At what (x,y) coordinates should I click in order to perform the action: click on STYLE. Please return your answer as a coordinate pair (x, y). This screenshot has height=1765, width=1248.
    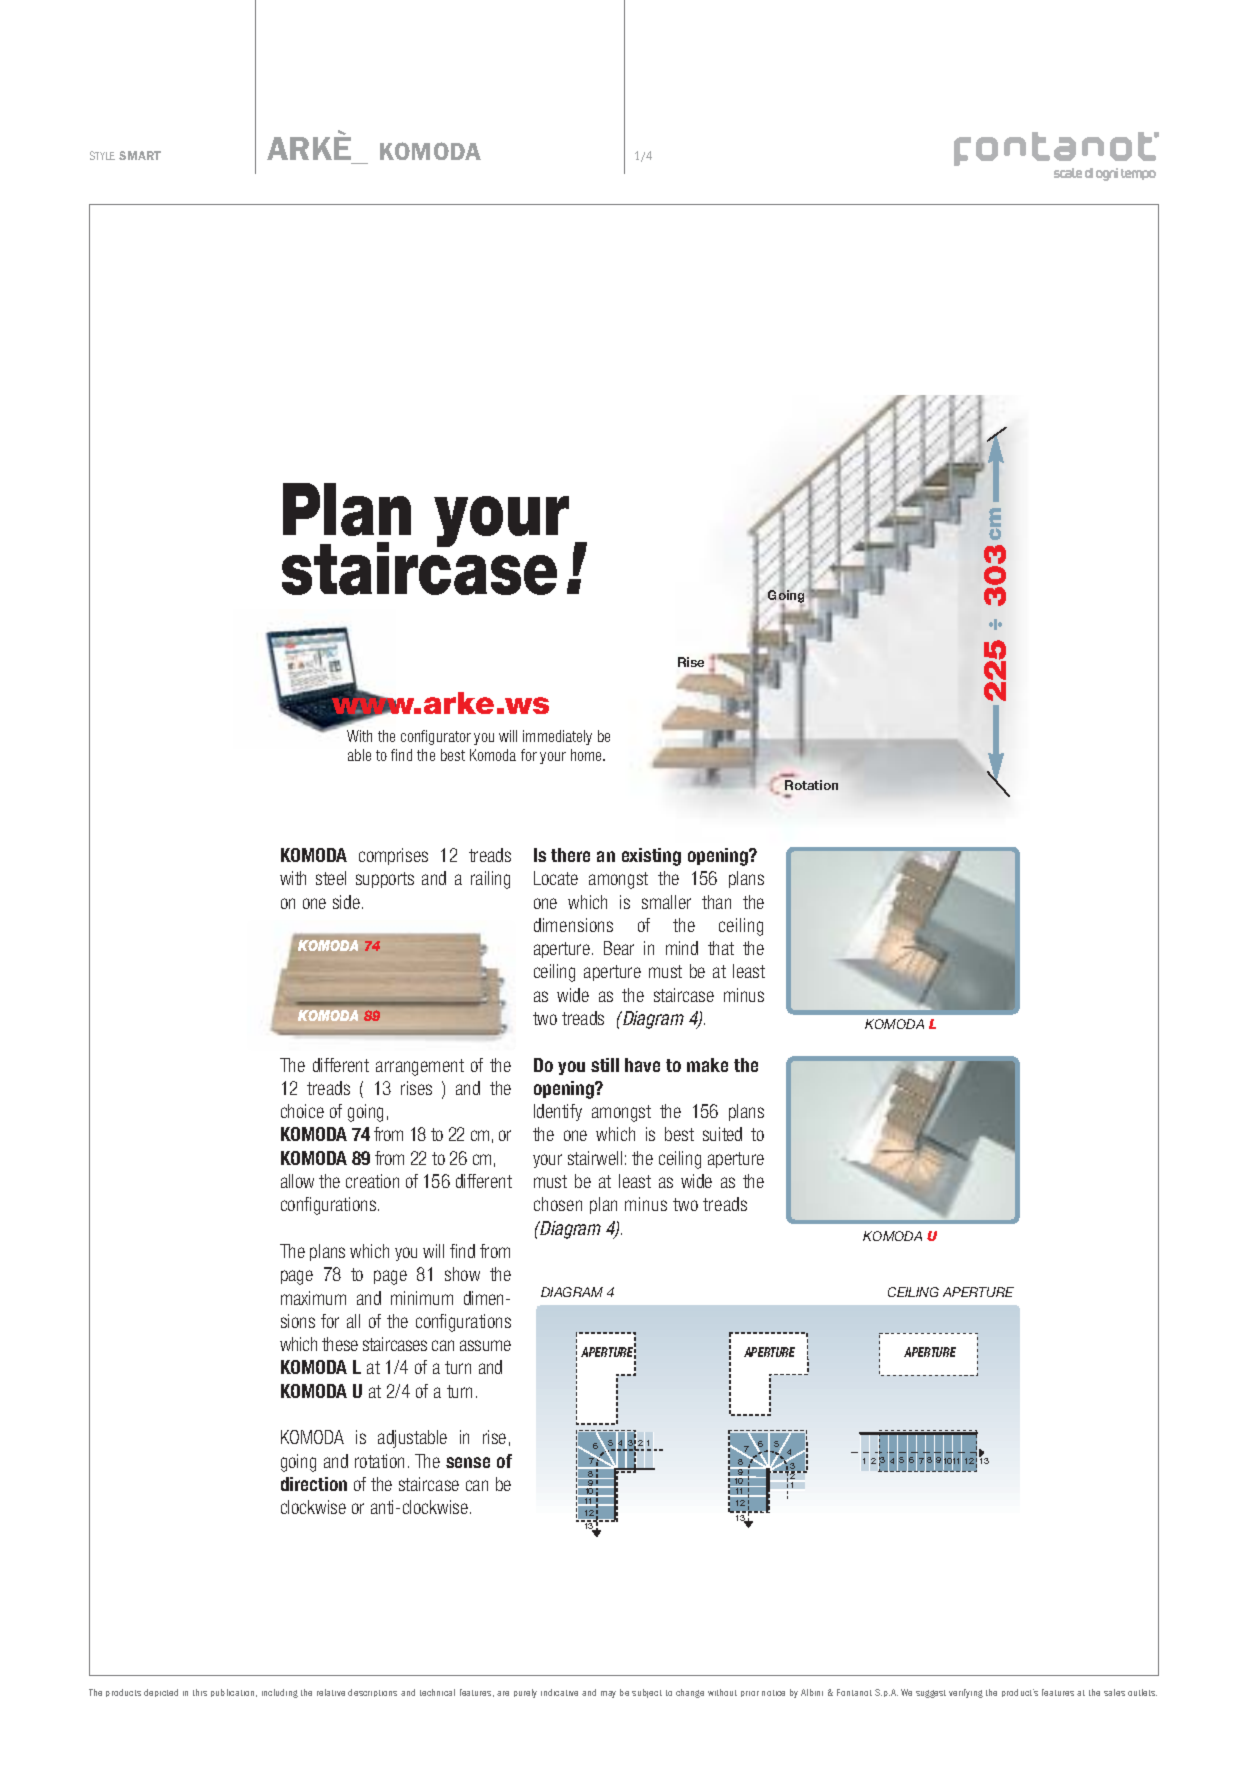
    Looking at the image, I should click on (102, 155).
